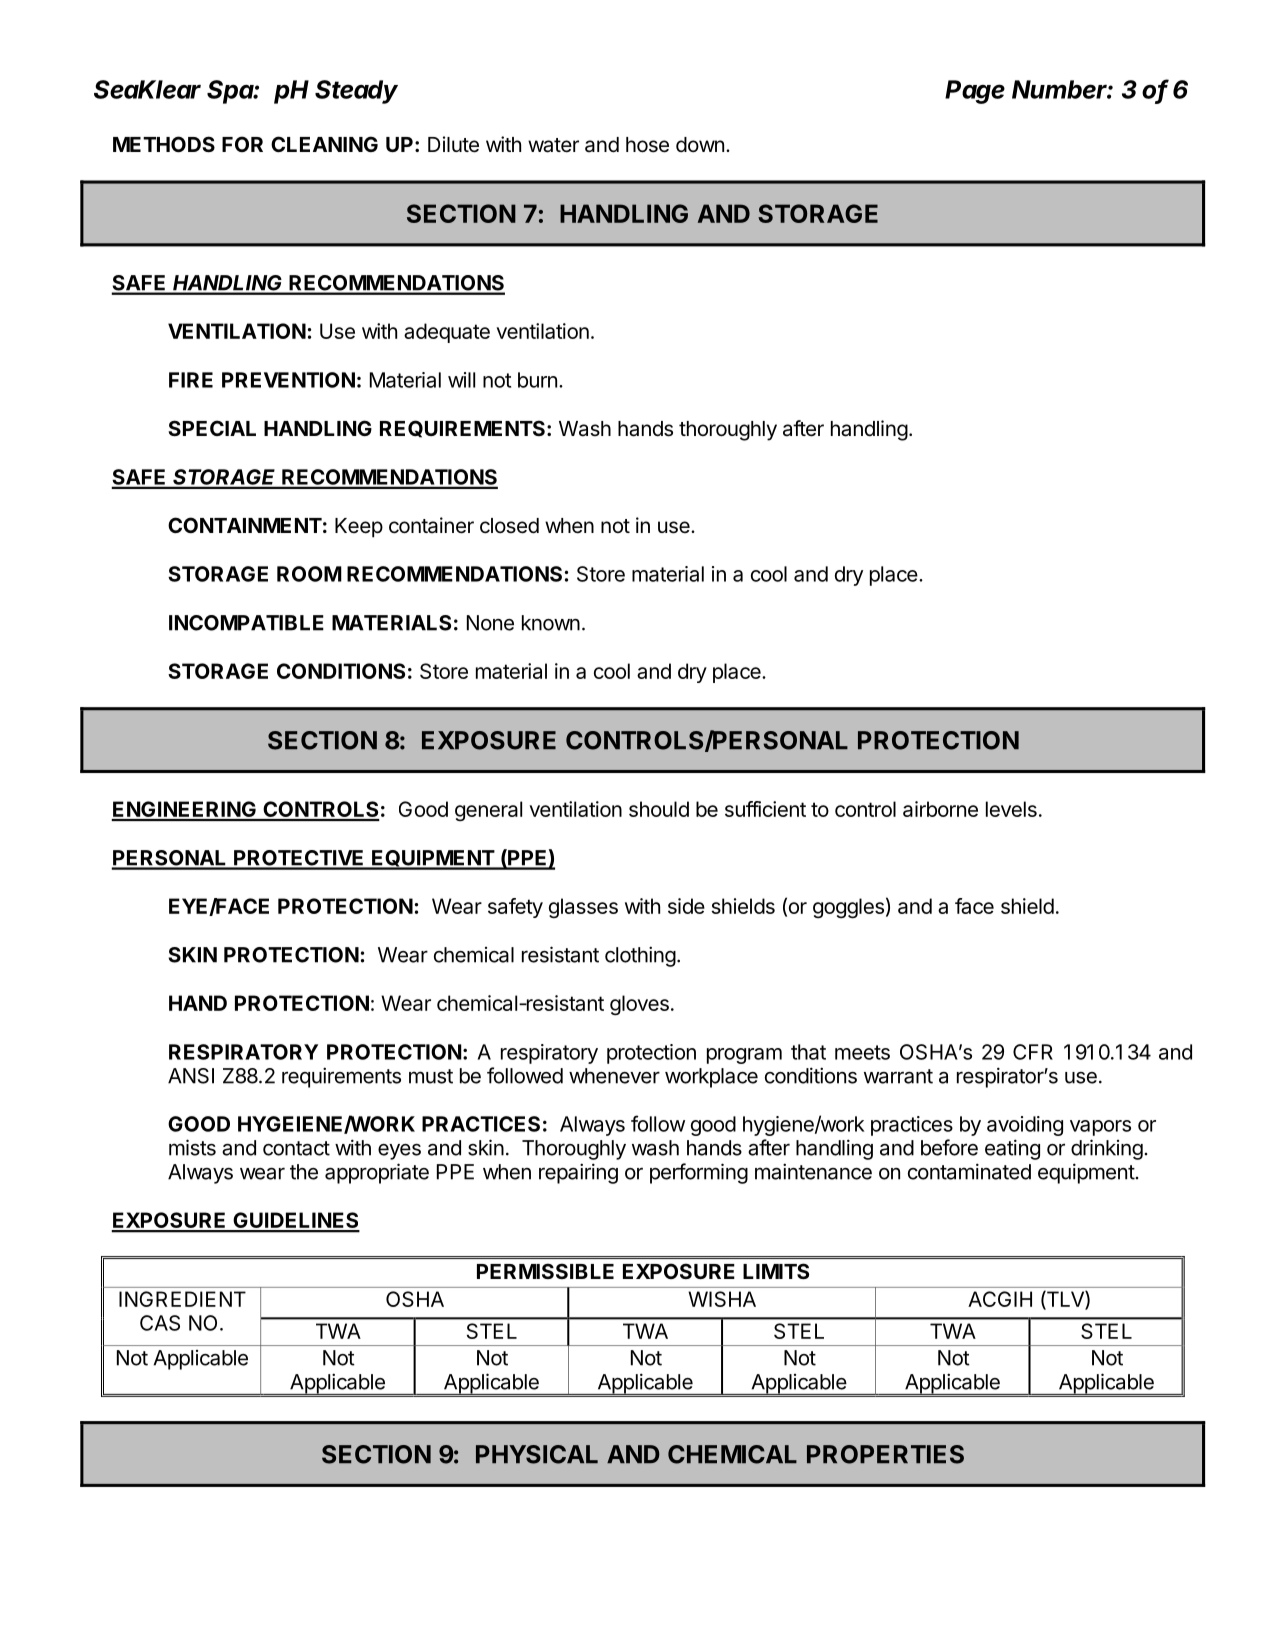 The width and height of the image is (1267, 1640). What do you see at coordinates (324, 144) in the image?
I see `CLEANING` at bounding box center [324, 144].
